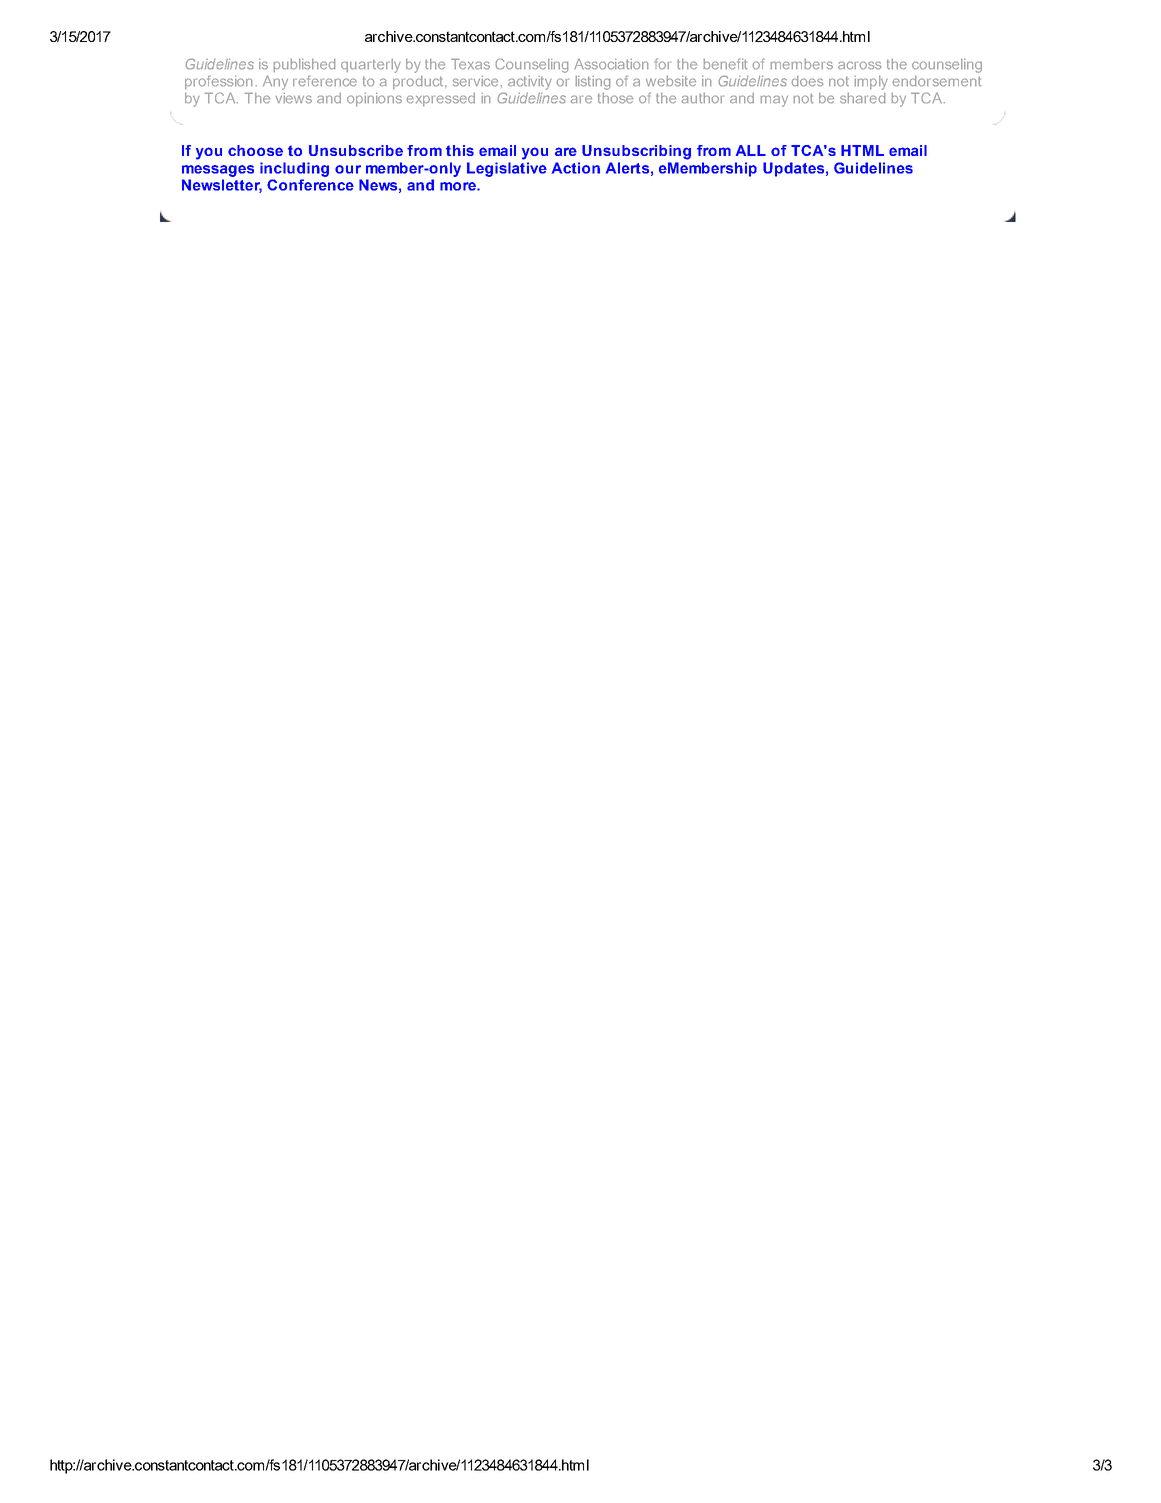  I want to click on shared, so click(862, 98).
